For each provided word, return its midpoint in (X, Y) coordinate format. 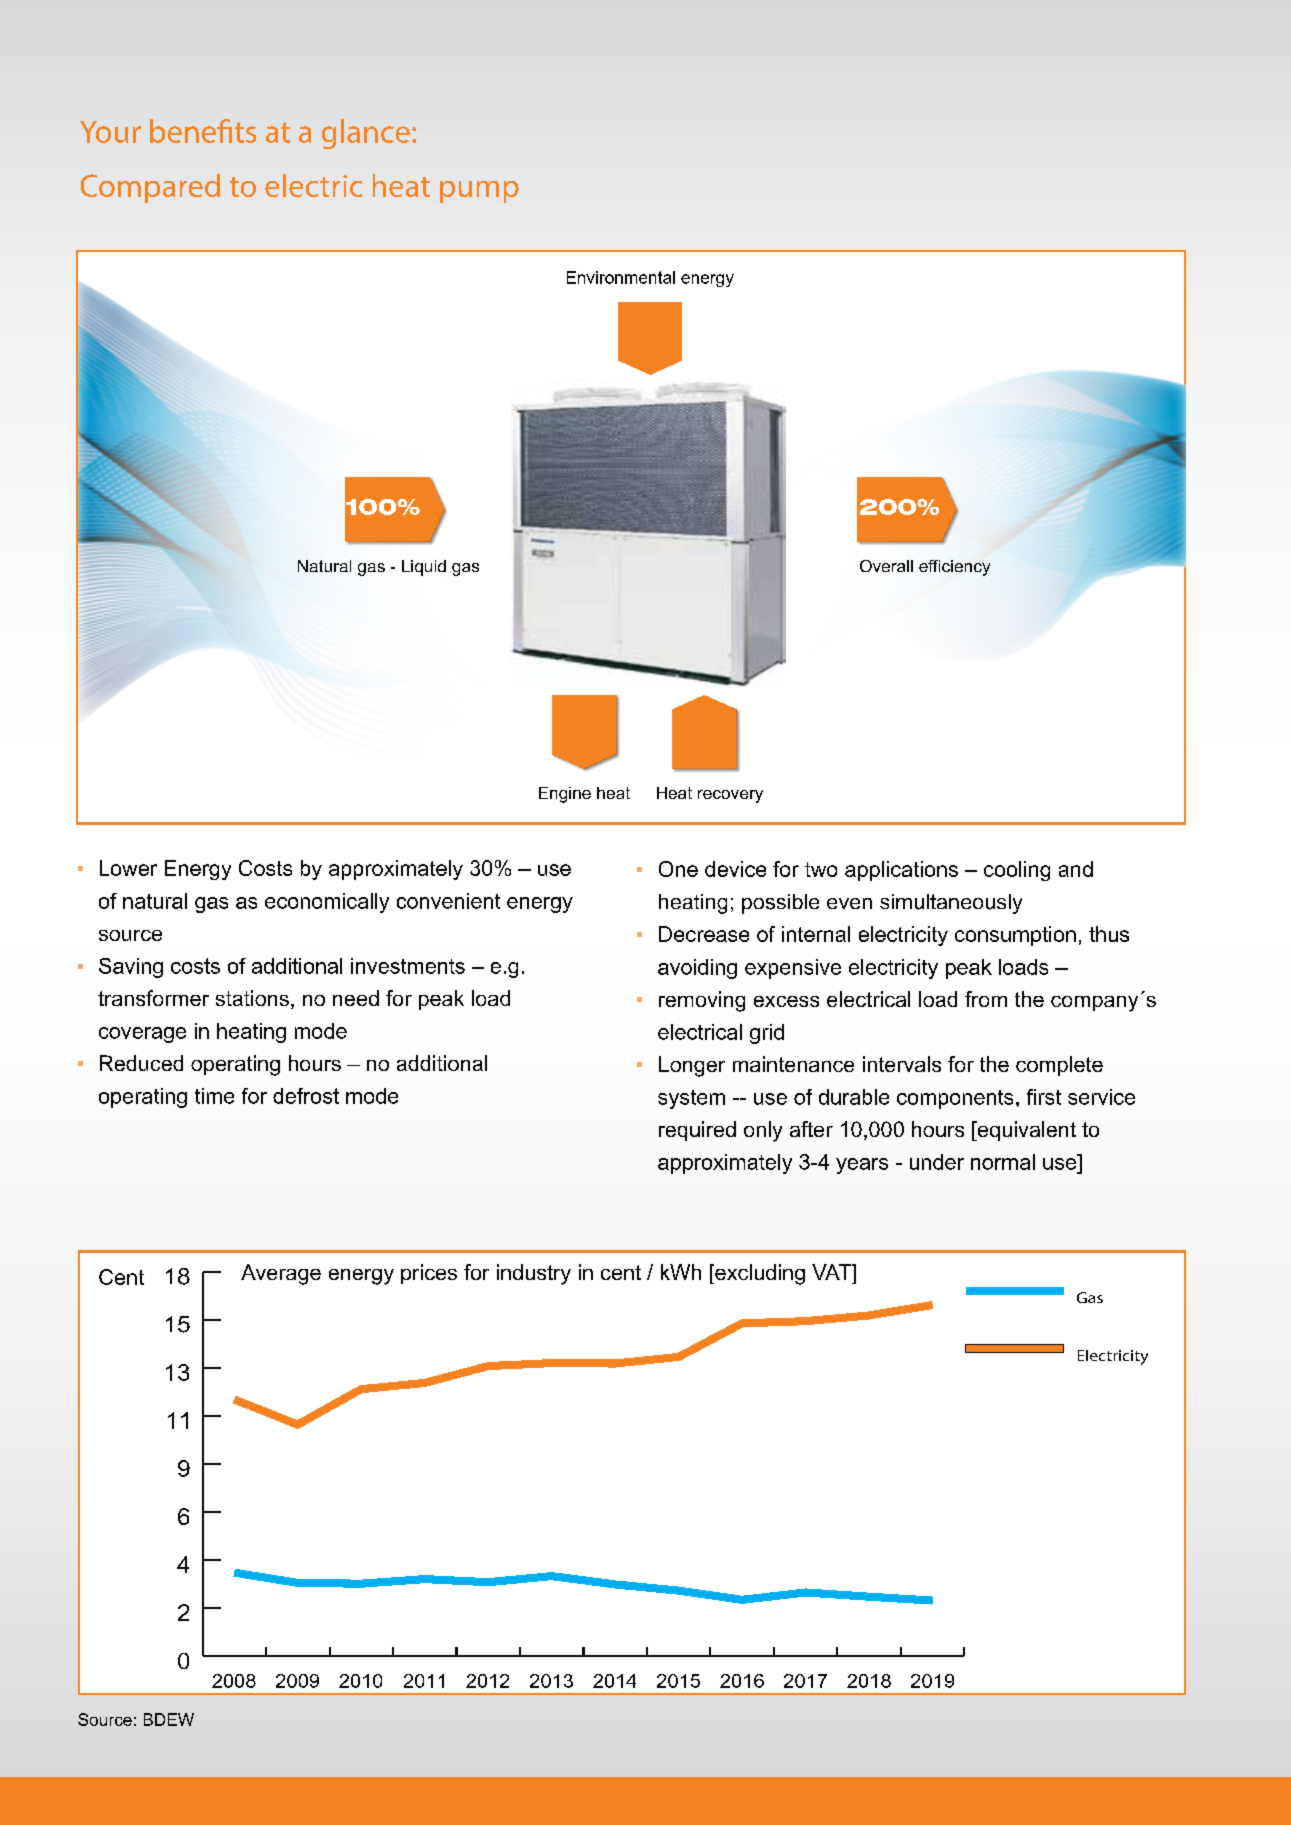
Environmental (621, 277)
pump (479, 192)
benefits (203, 131)
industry (534, 1274)
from (986, 999)
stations (252, 998)
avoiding (697, 969)
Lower (128, 868)
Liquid (424, 568)
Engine (565, 795)
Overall (886, 566)
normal (1003, 1162)
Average (281, 1274)
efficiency (954, 568)
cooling (1017, 871)
